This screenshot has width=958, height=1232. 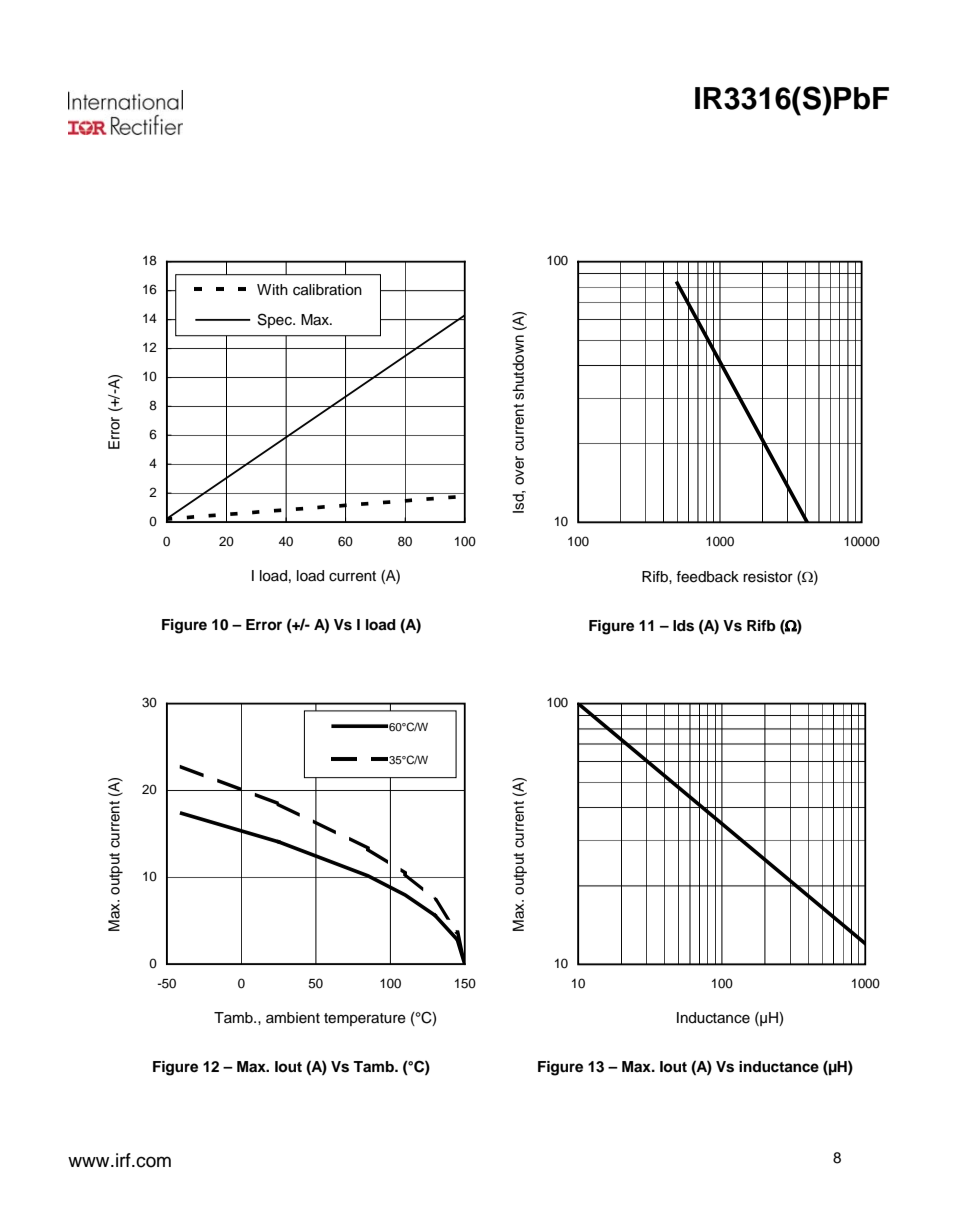 What do you see at coordinates (365, 1019) in the screenshot?
I see `temperature` at bounding box center [365, 1019].
